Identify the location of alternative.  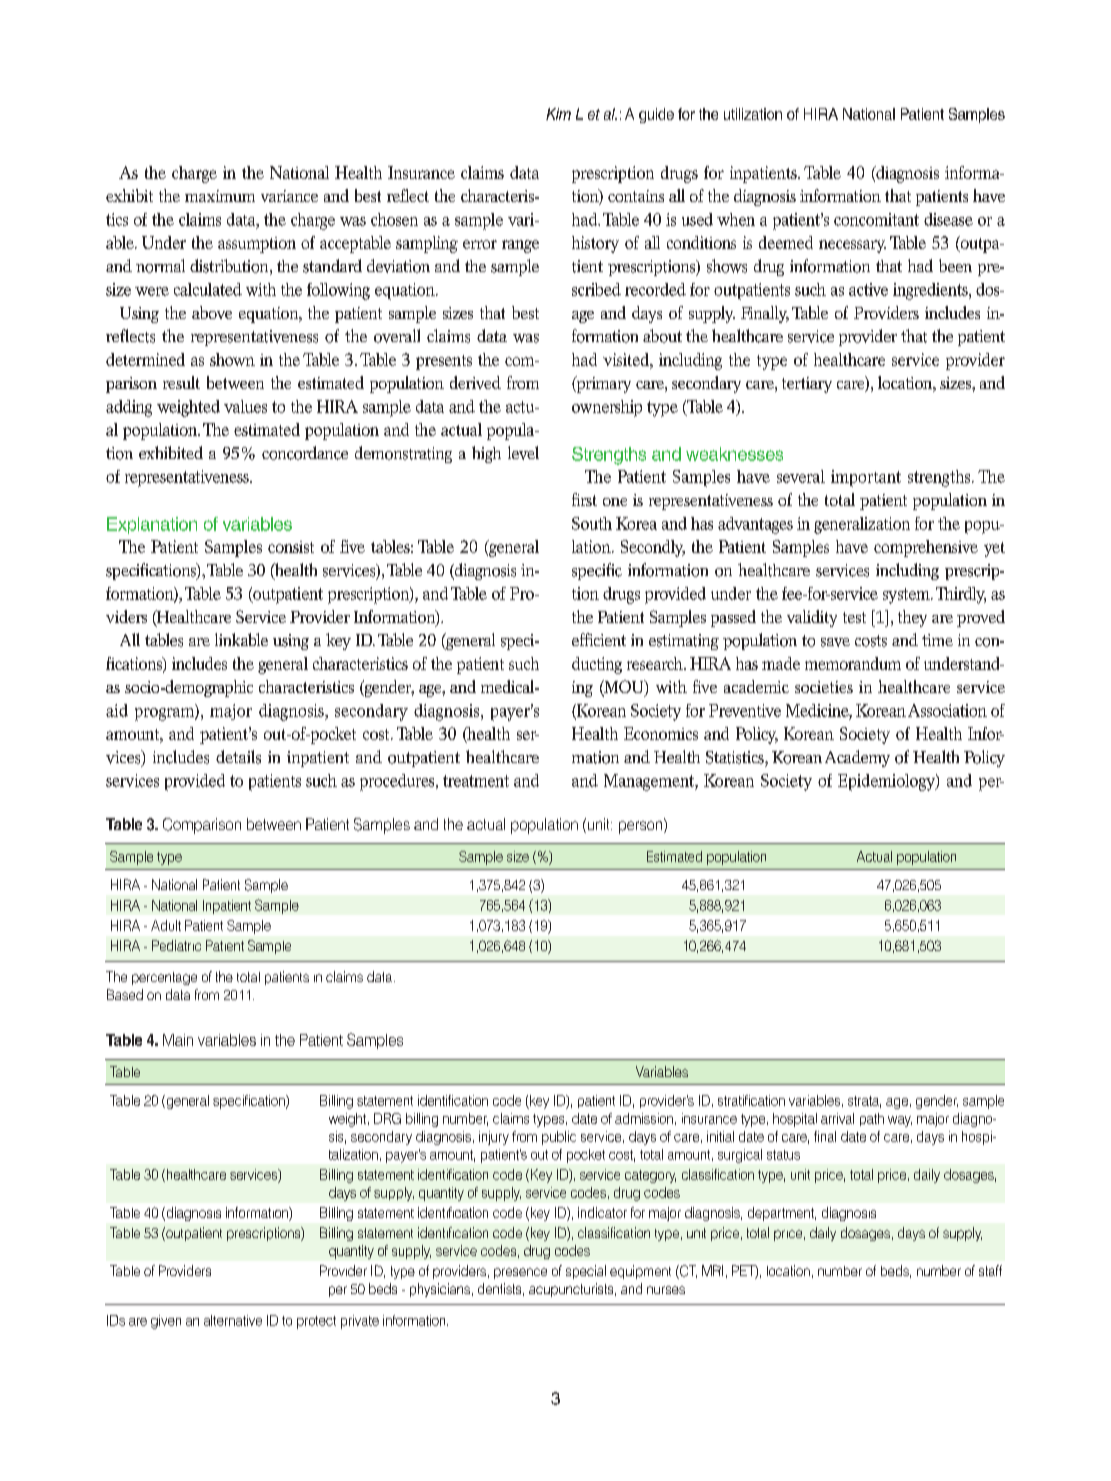
(233, 1320).
